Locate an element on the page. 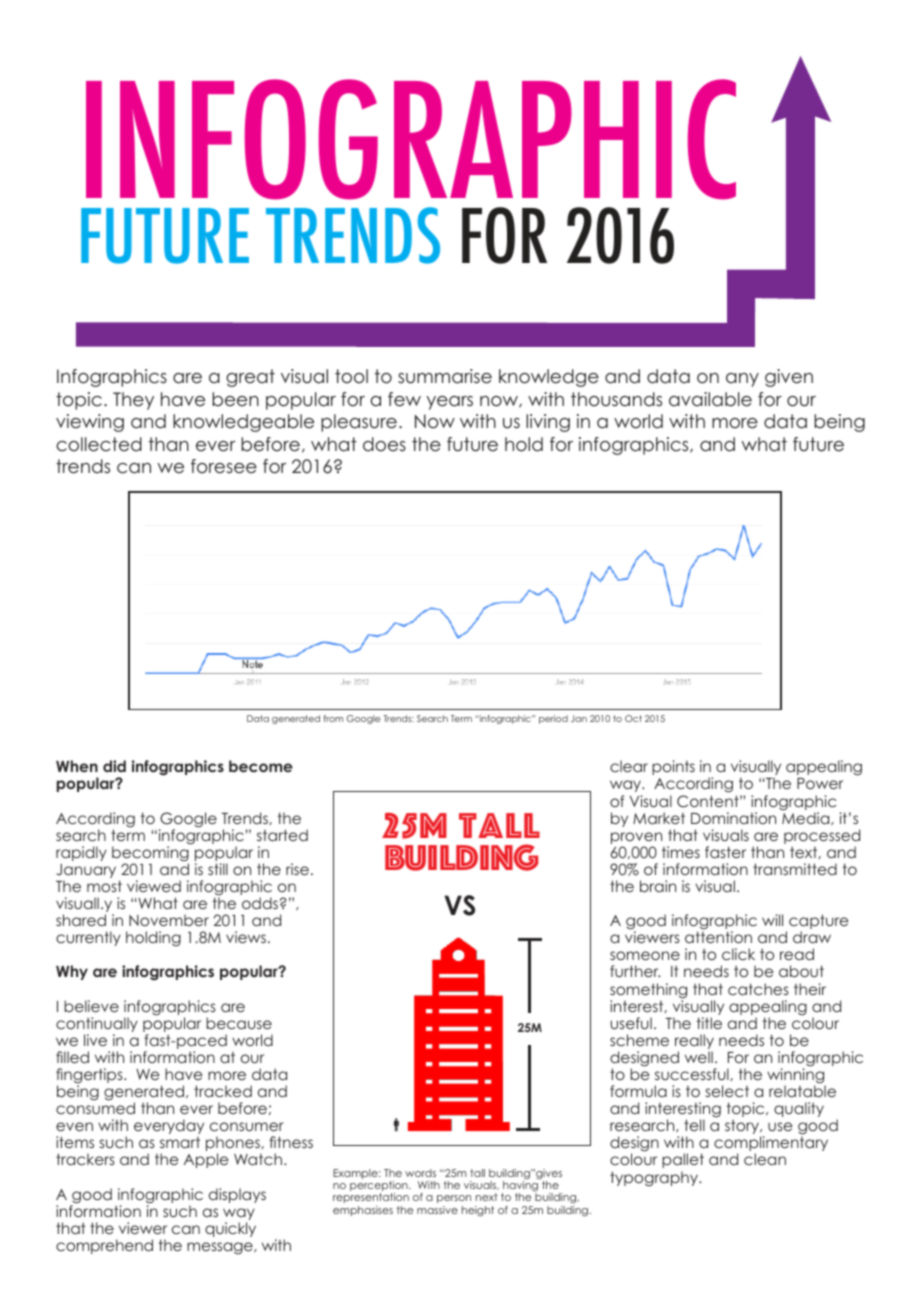 Image resolution: width=924 pixels, height=1308 pixels. started is located at coordinates (282, 835).
